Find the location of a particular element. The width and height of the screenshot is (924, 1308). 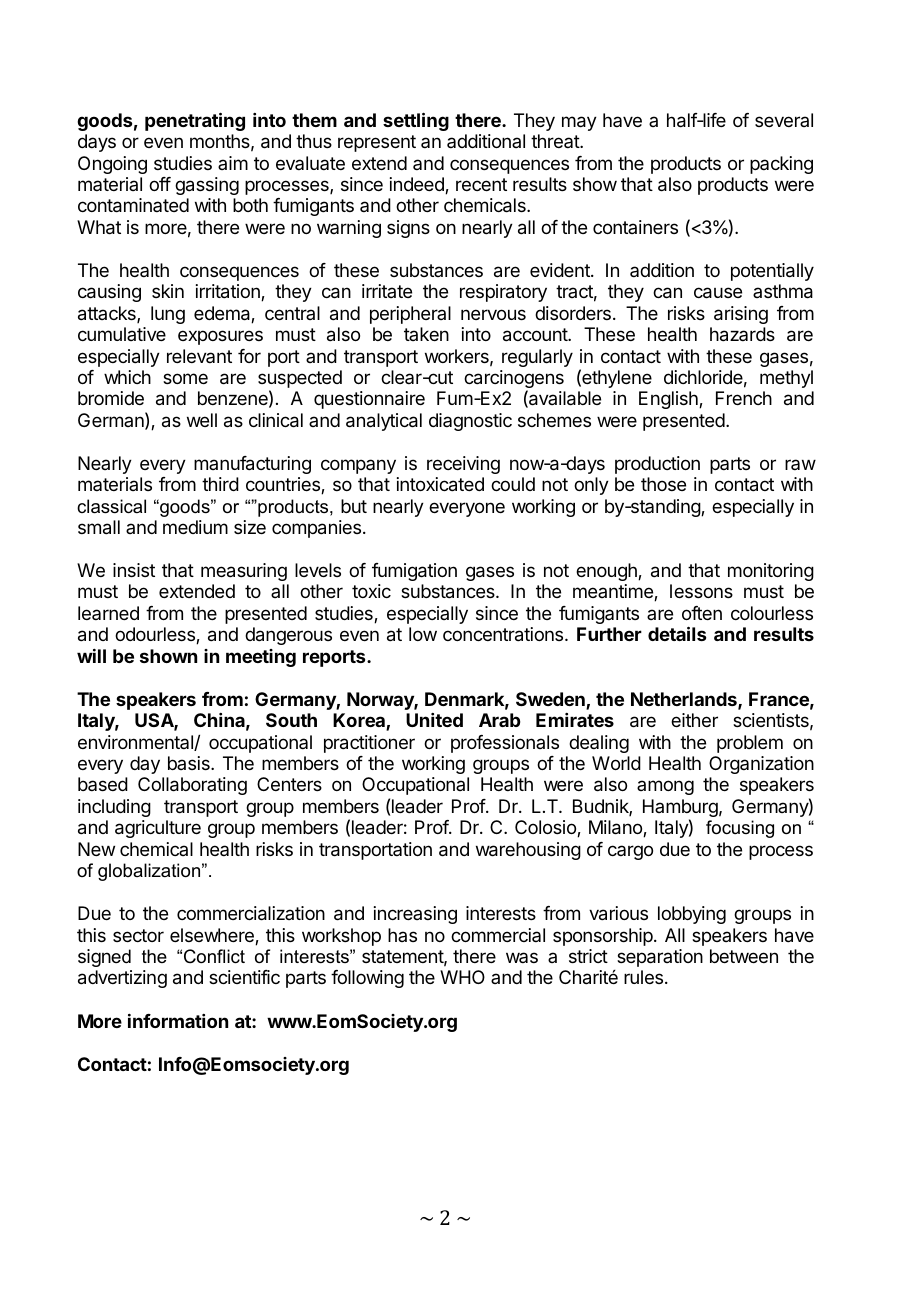

monitoring is located at coordinates (771, 572).
